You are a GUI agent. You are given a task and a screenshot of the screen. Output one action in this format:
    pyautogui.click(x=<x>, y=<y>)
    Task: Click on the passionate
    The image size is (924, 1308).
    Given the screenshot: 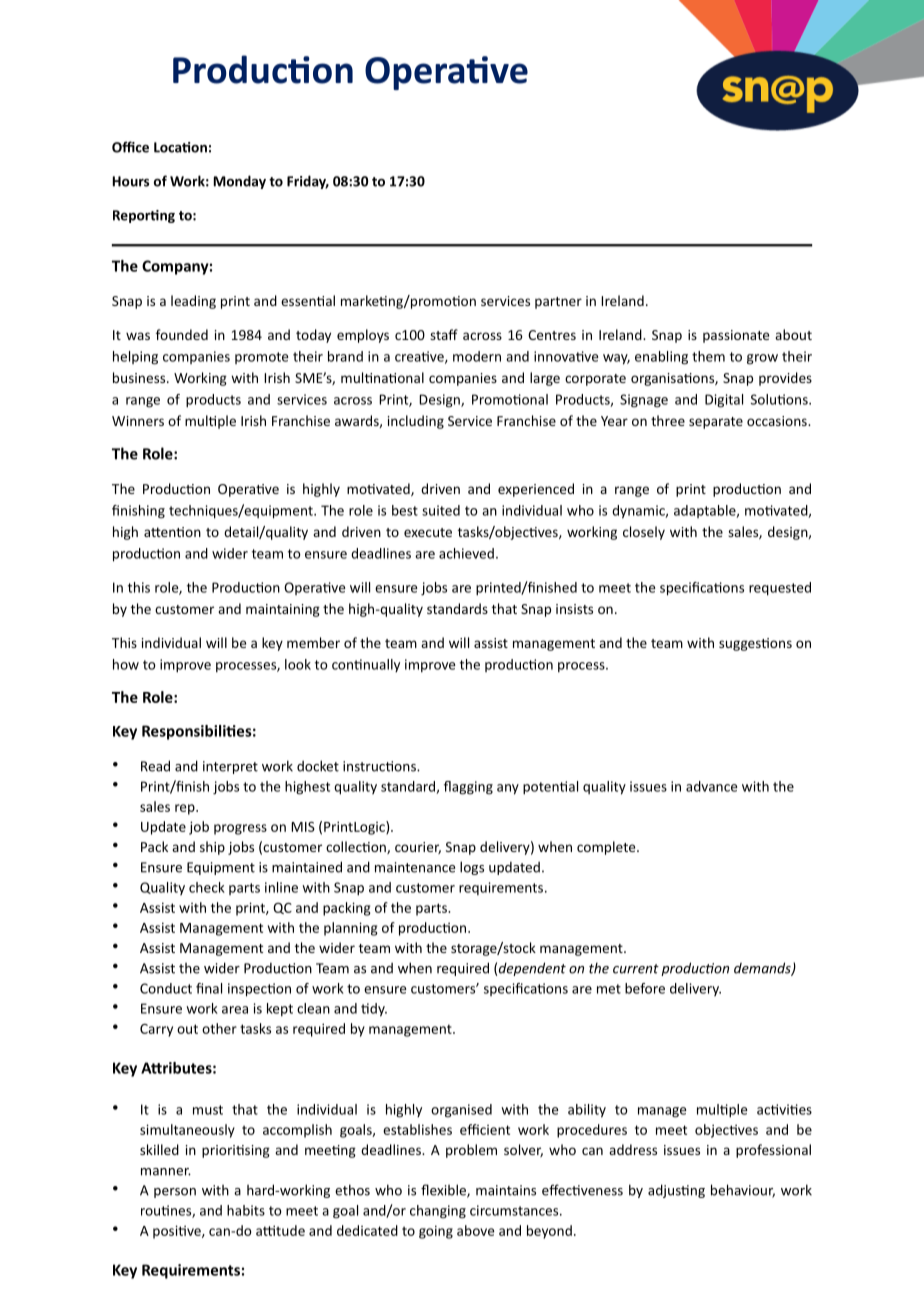 What is the action you would take?
    pyautogui.click(x=736, y=336)
